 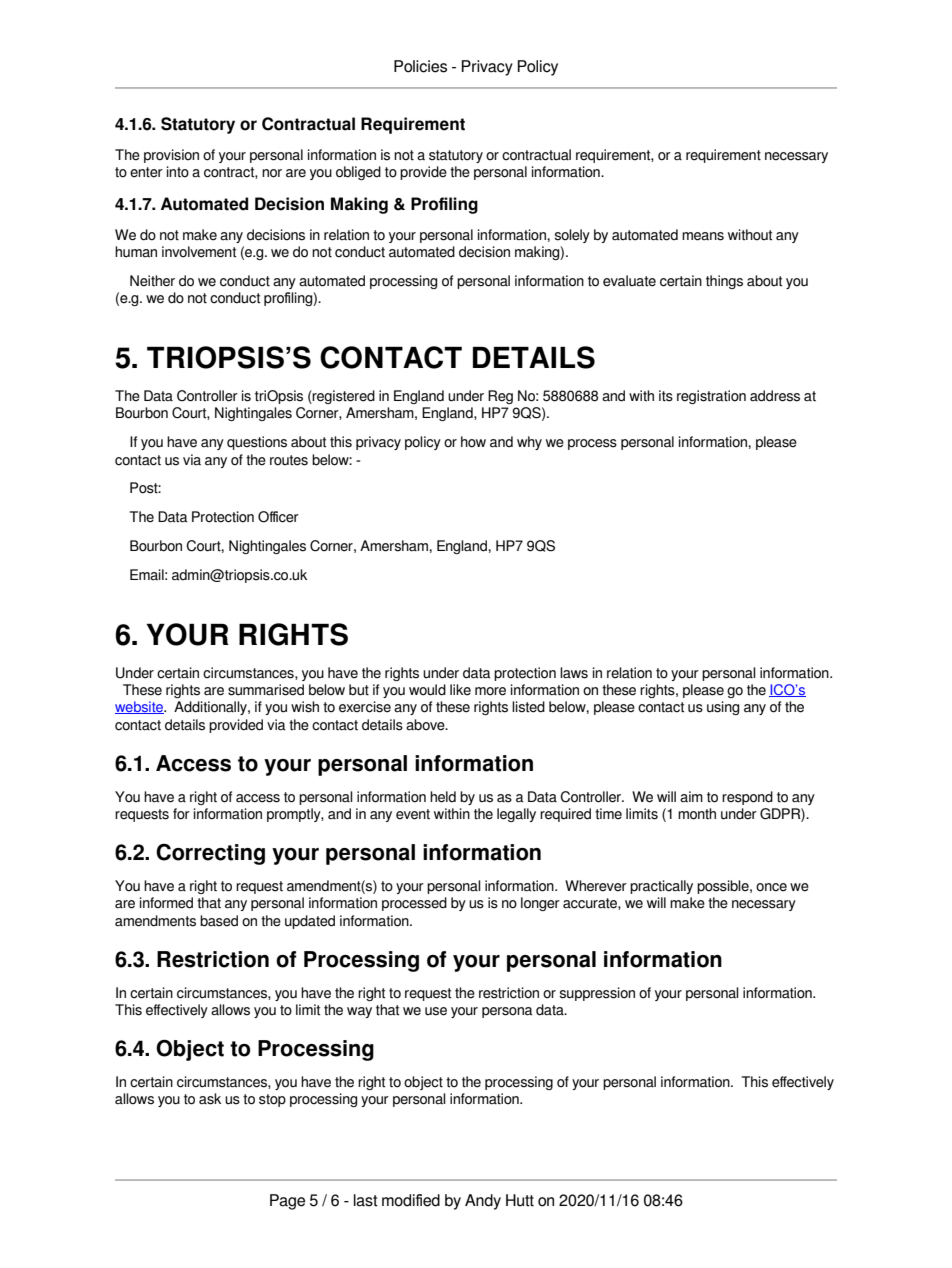 What do you see at coordinates (210, 1099) in the page?
I see `ask` at bounding box center [210, 1099].
